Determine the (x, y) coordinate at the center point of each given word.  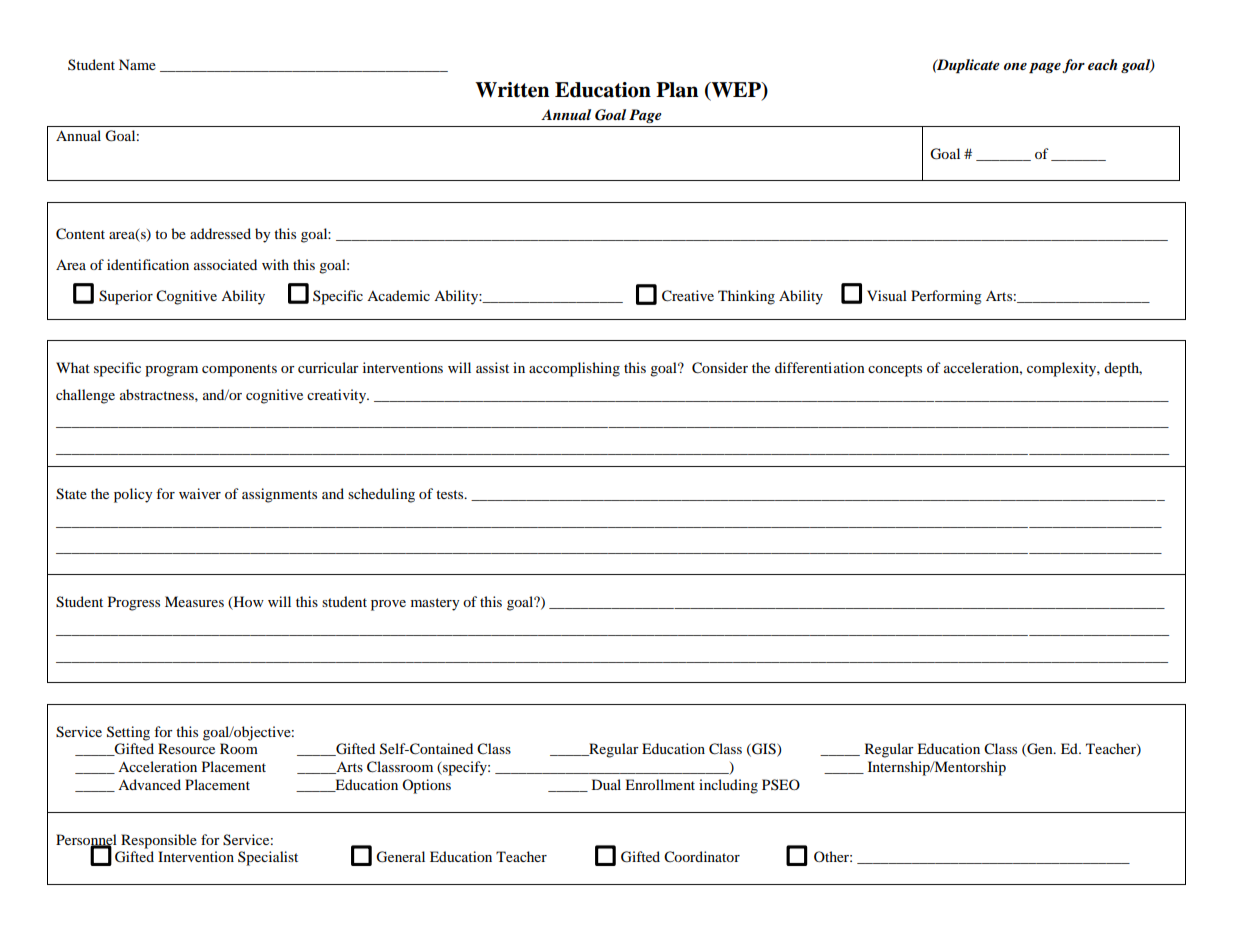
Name (137, 64)
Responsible (159, 841)
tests (451, 494)
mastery (435, 604)
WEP (736, 90)
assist (492, 367)
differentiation (820, 367)
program (171, 371)
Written (512, 90)
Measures (194, 601)
